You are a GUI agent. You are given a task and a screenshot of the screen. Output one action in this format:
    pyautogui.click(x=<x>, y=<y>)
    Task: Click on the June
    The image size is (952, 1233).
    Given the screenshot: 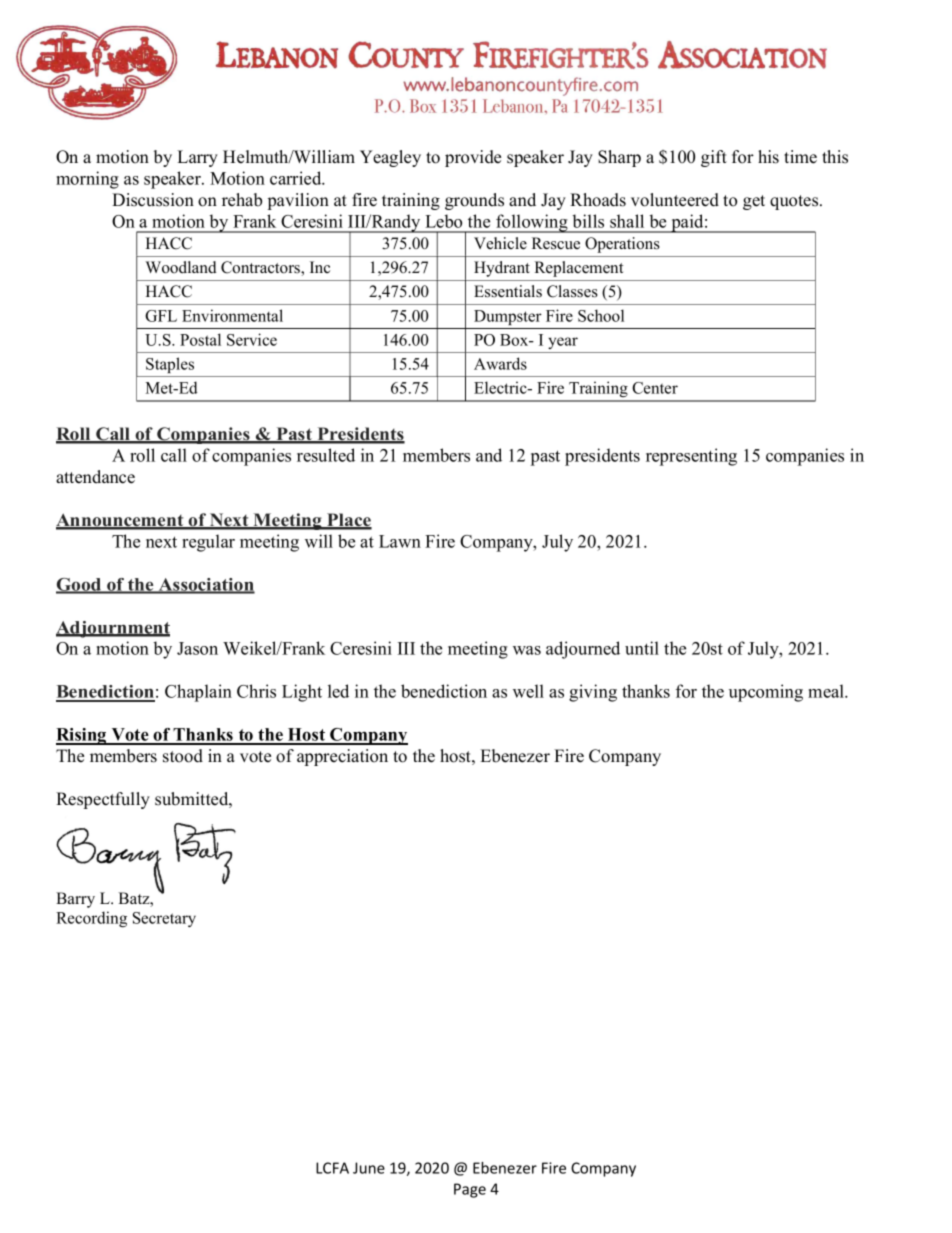 What is the action you would take?
    pyautogui.click(x=369, y=1168)
